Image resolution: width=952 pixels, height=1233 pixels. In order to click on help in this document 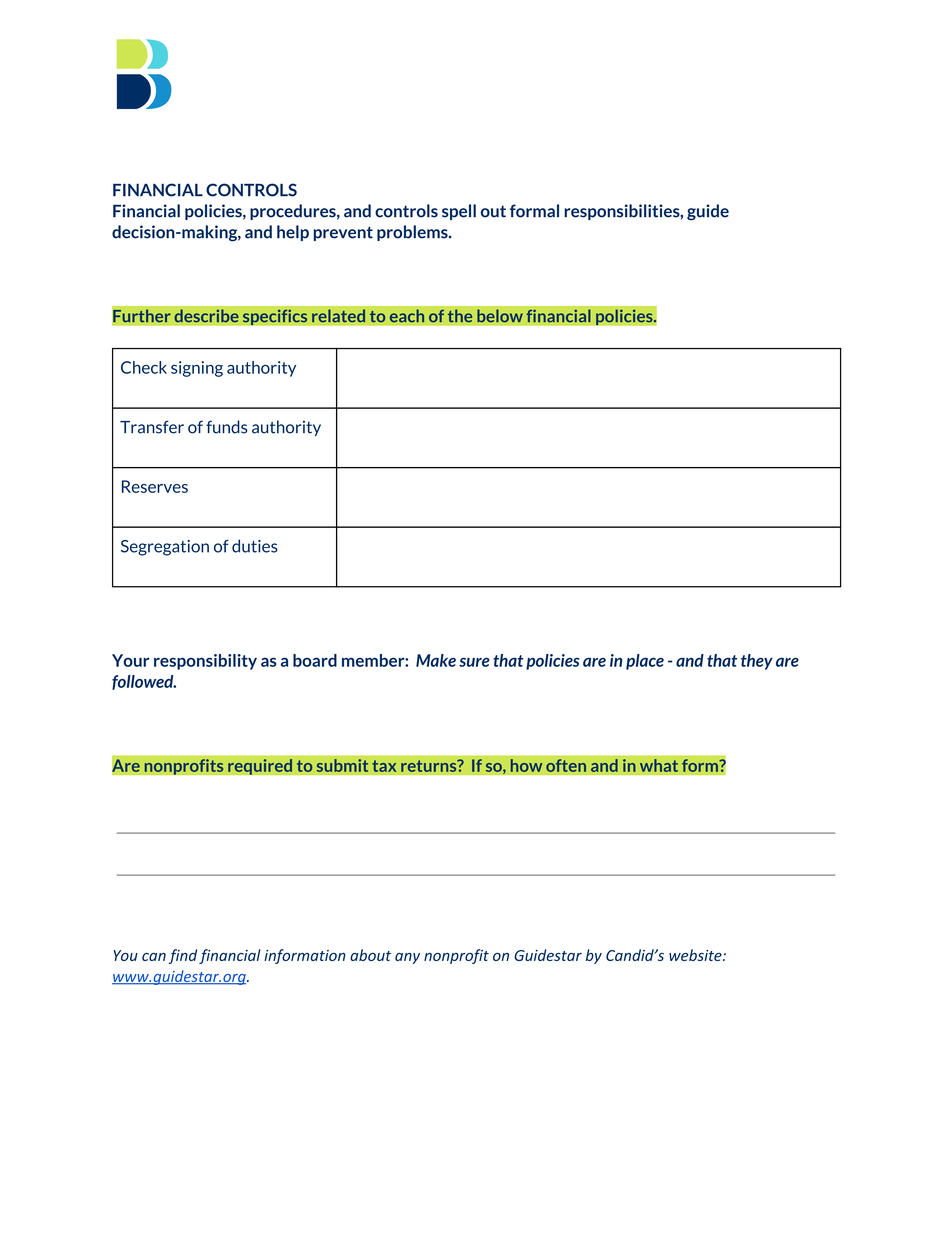, I will do `click(293, 233)`.
